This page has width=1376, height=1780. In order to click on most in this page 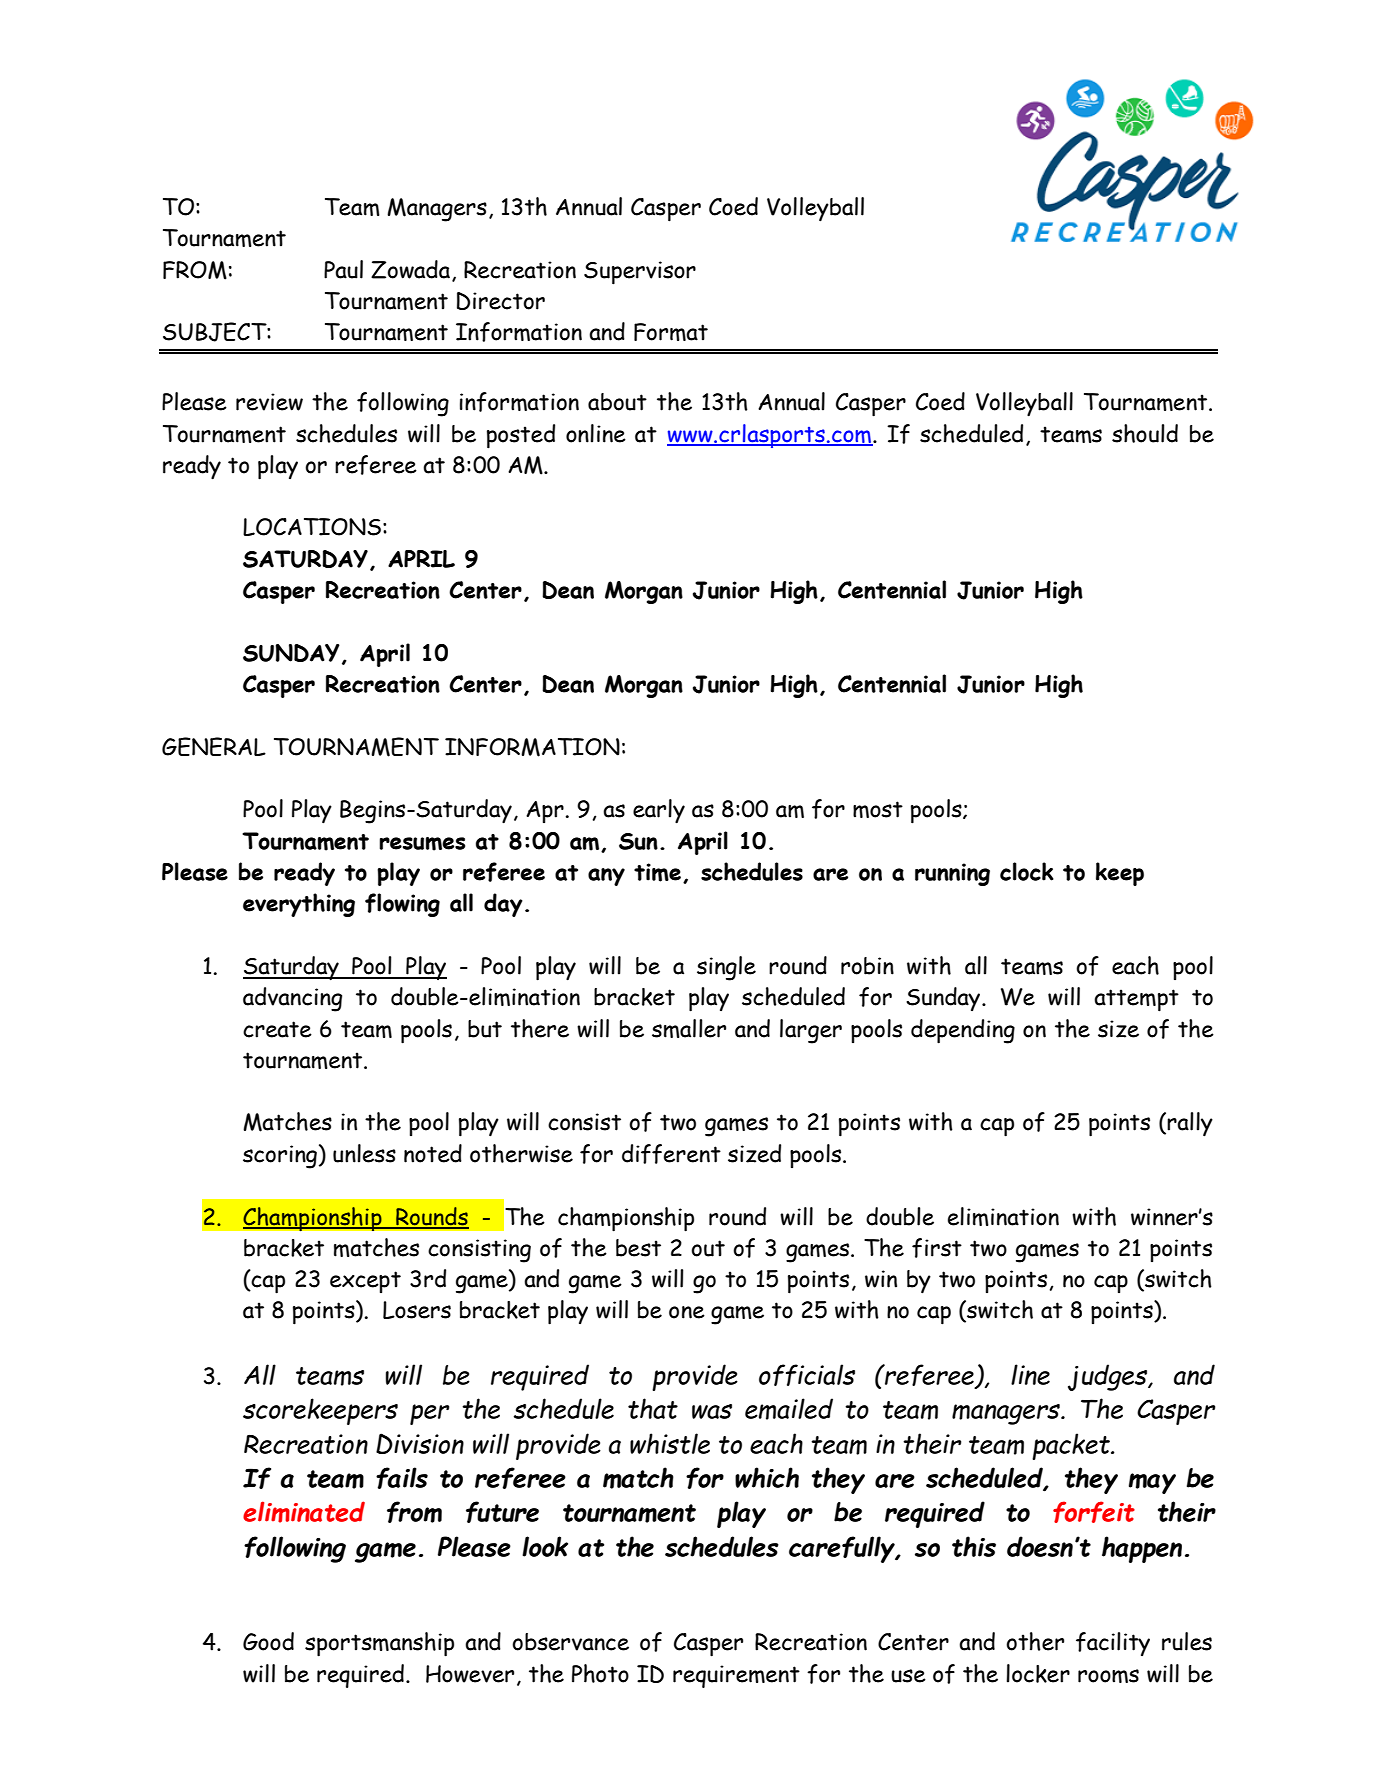, I will do `click(878, 809)`.
